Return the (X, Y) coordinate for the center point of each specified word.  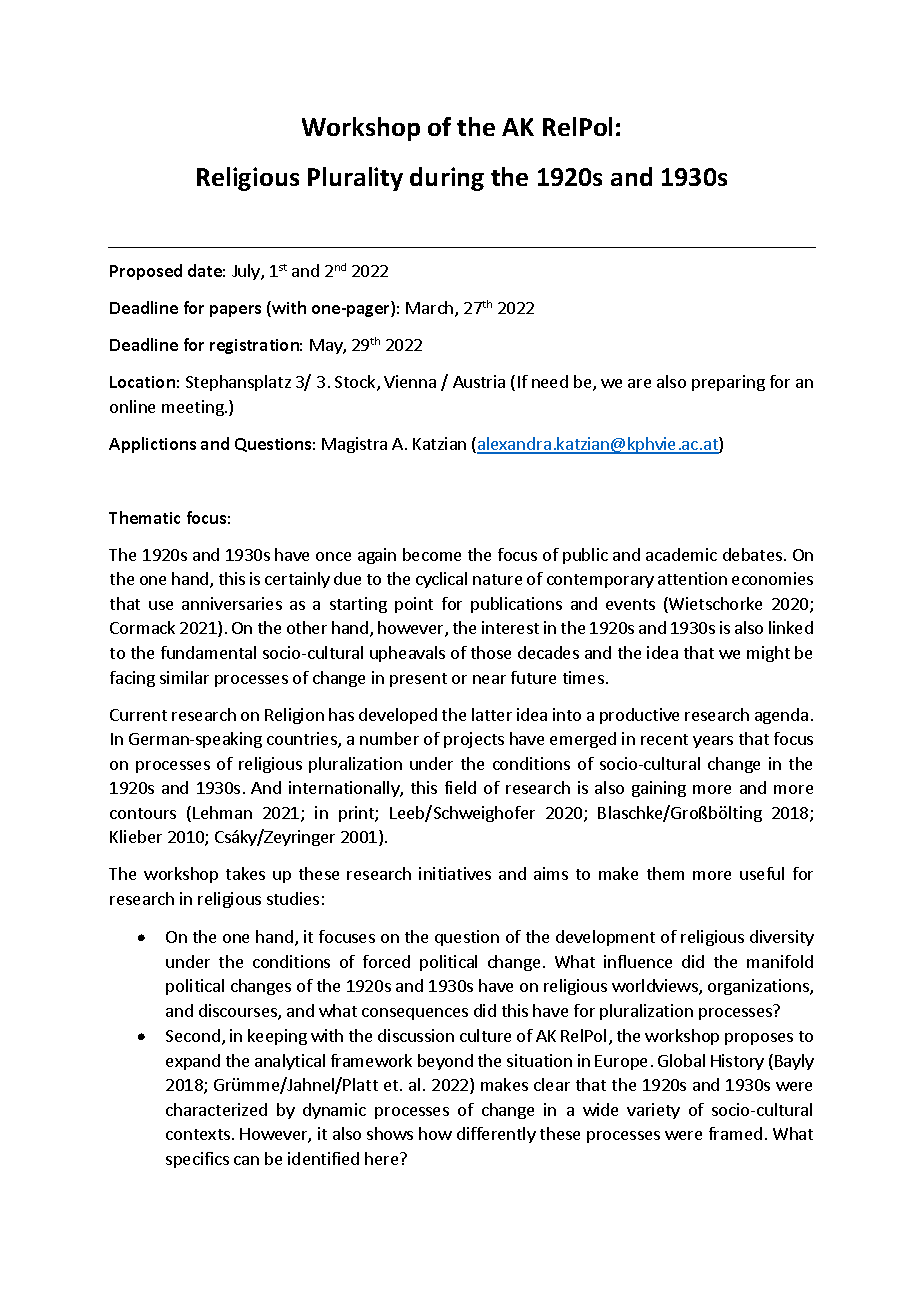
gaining (659, 789)
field (460, 787)
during (447, 179)
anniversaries (232, 603)
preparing (728, 383)
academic (681, 554)
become (432, 554)
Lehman (222, 812)
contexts (198, 1134)
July (247, 272)
